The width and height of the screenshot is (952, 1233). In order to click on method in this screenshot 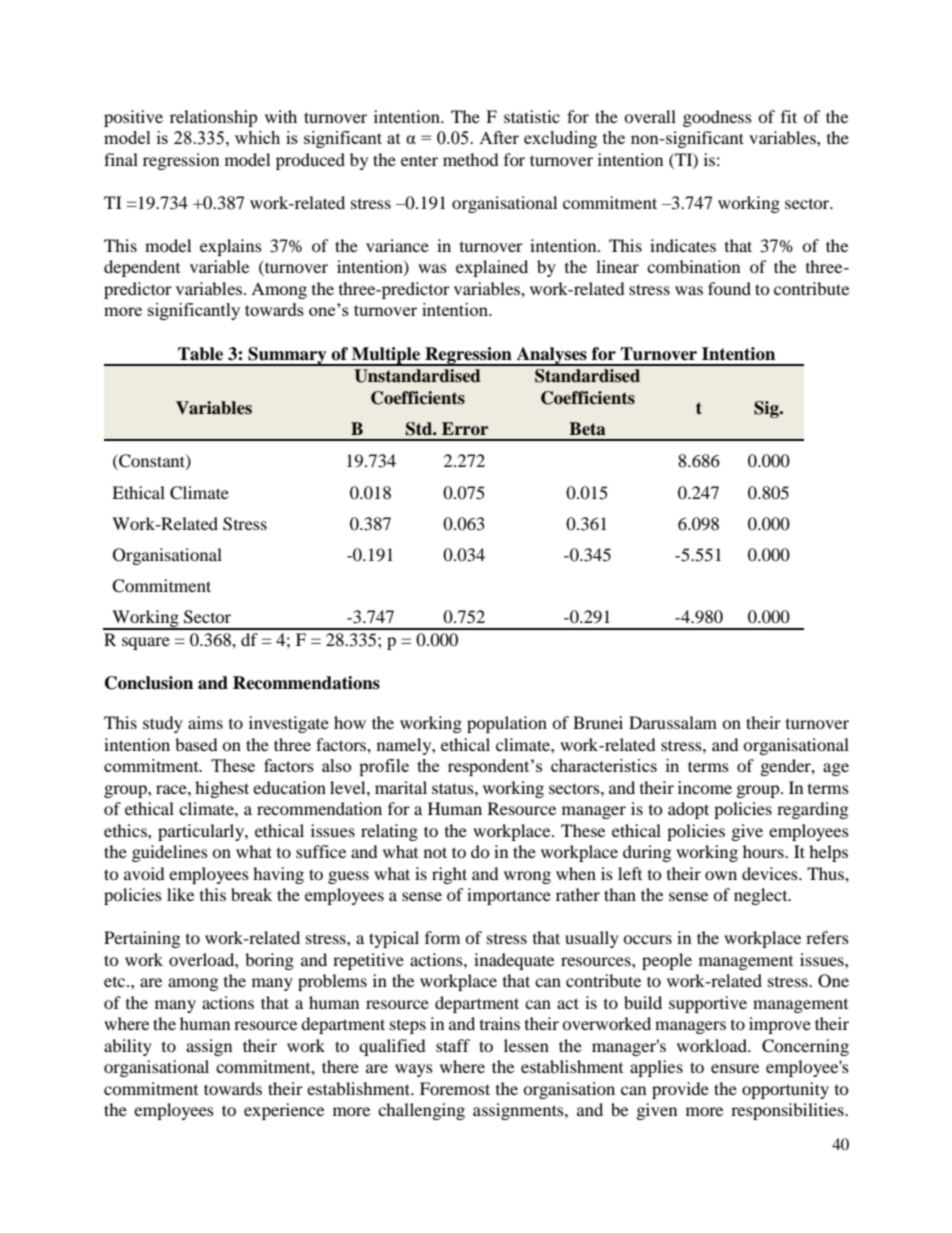, I will do `click(471, 159)`.
